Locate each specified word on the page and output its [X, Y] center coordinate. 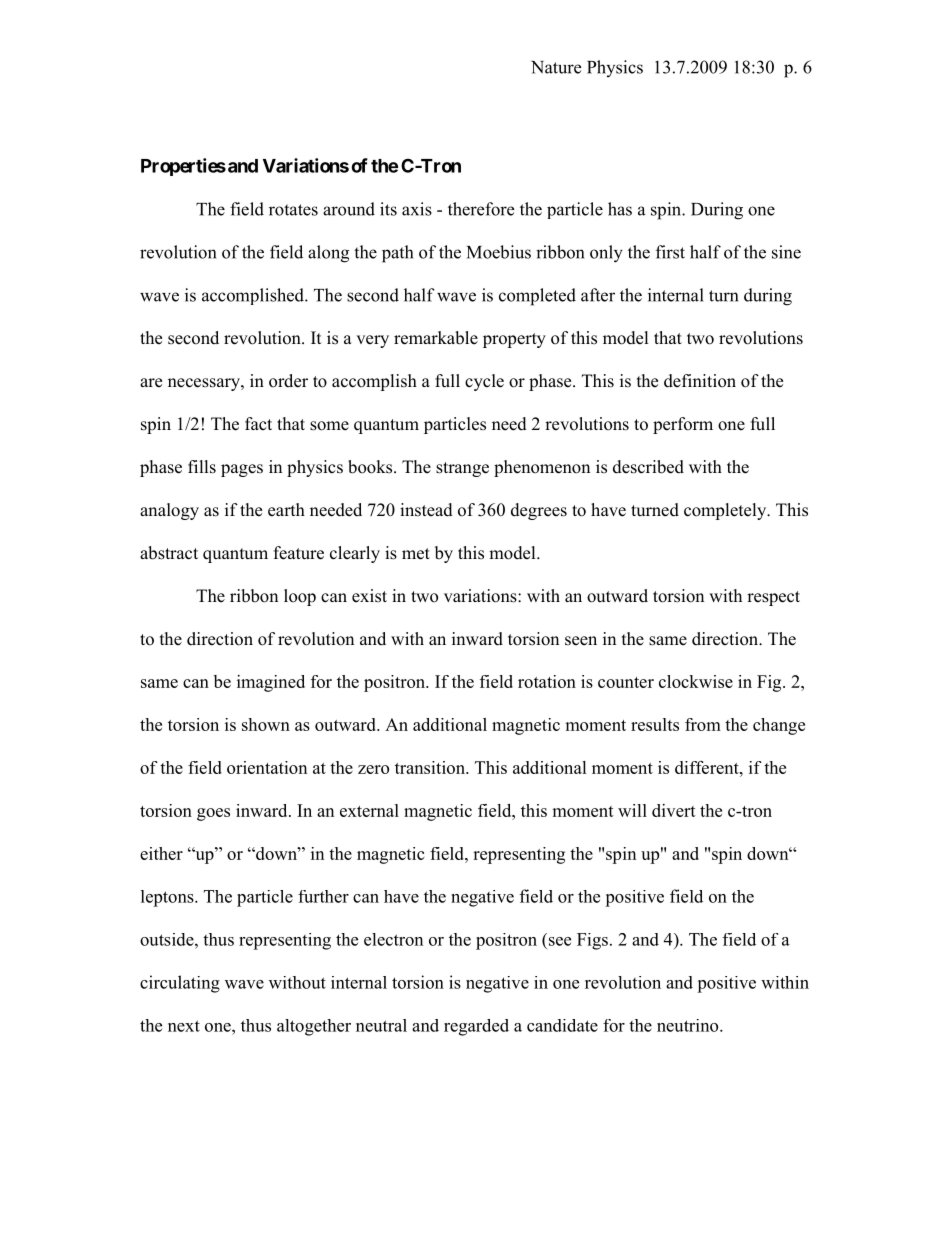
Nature [556, 67]
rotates [293, 210]
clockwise [696, 681]
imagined [271, 683]
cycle [484, 382]
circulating [180, 984]
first [670, 252]
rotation [547, 681]
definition [700, 381]
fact [258, 424]
